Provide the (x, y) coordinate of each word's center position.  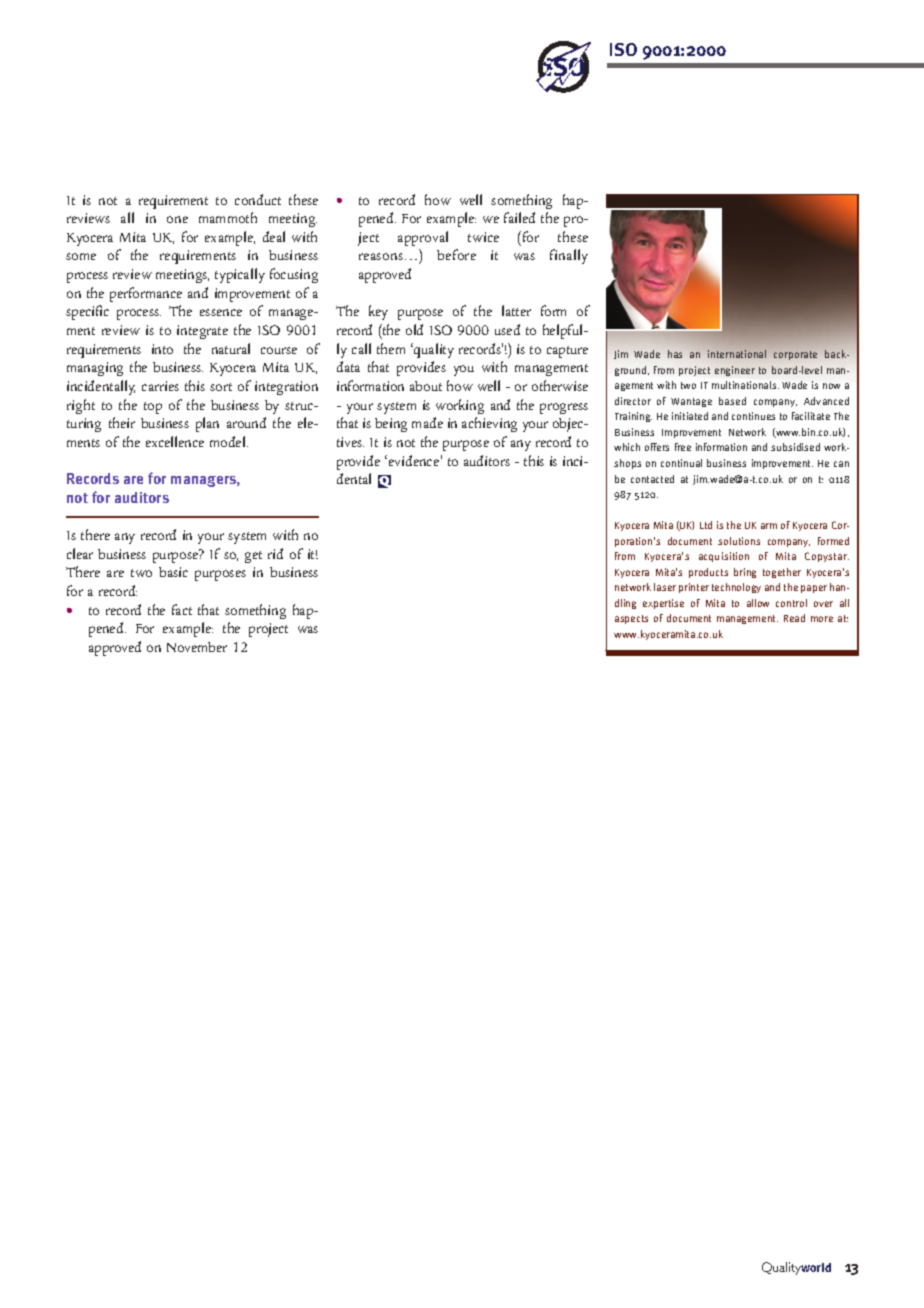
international (737, 354)
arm (769, 526)
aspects (631, 619)
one (177, 219)
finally (569, 256)
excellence (175, 441)
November (197, 647)
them (391, 348)
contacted (652, 479)
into (162, 349)
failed (519, 217)
